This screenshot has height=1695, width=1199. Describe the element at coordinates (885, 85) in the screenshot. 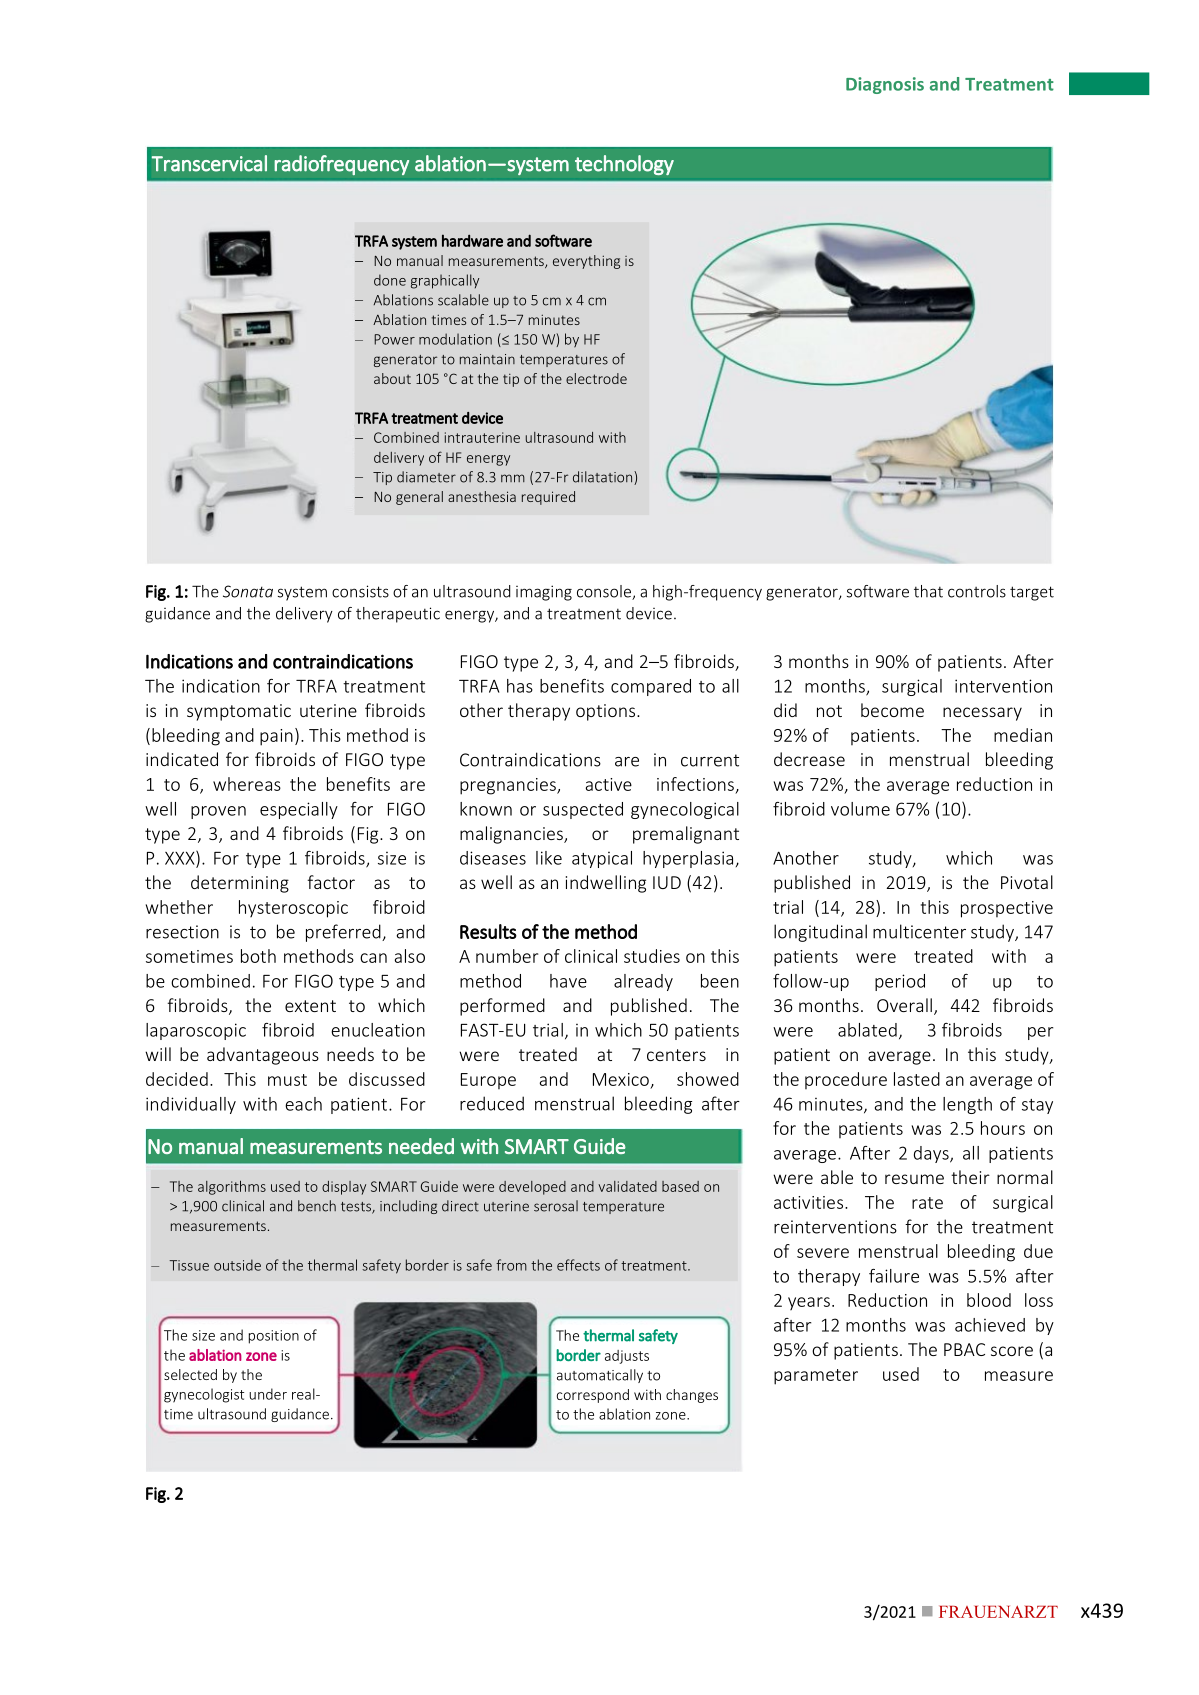

I see `Diagnosis` at that location.
